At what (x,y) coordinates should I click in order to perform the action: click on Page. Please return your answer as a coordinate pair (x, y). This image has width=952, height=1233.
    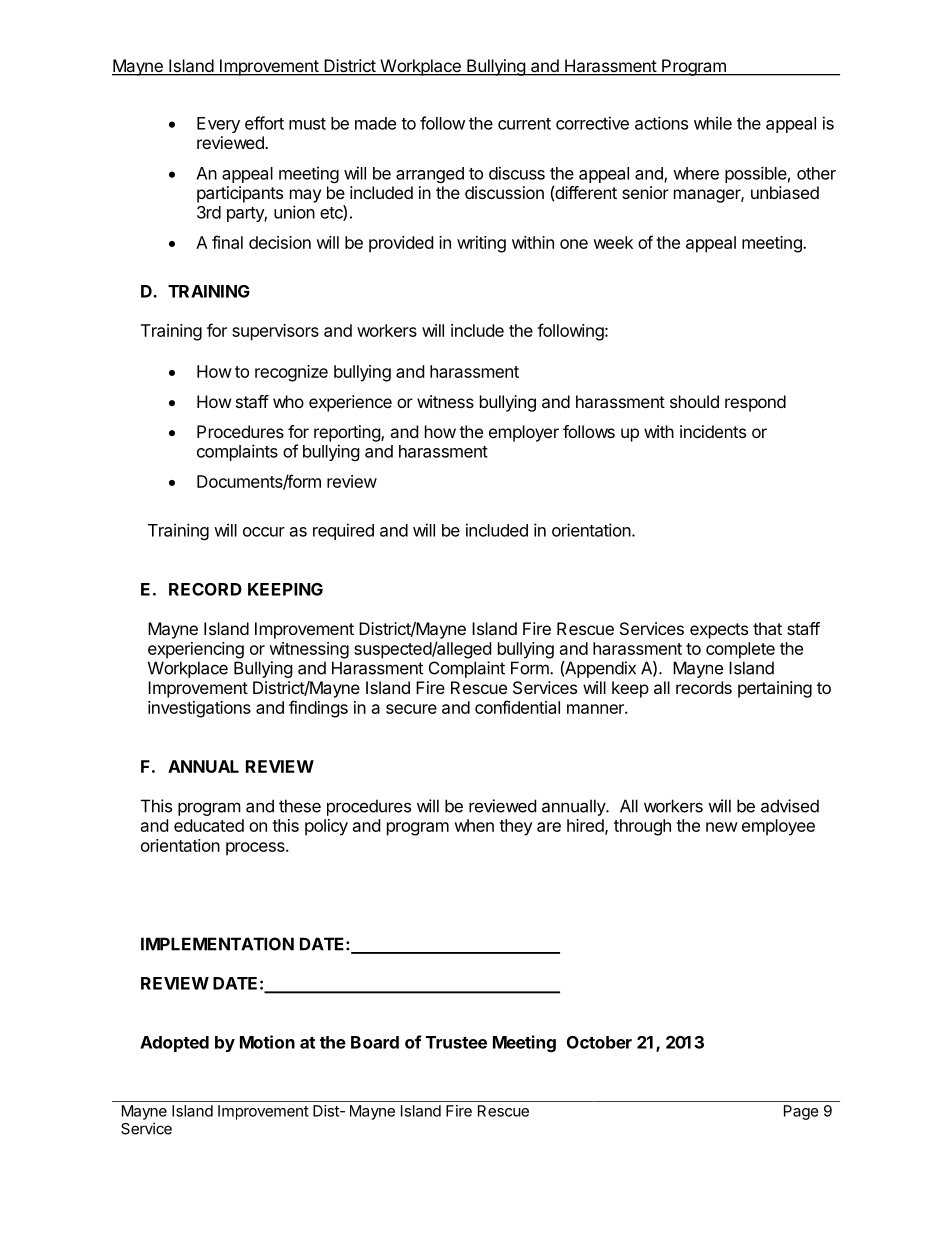
    Looking at the image, I should click on (801, 1112).
